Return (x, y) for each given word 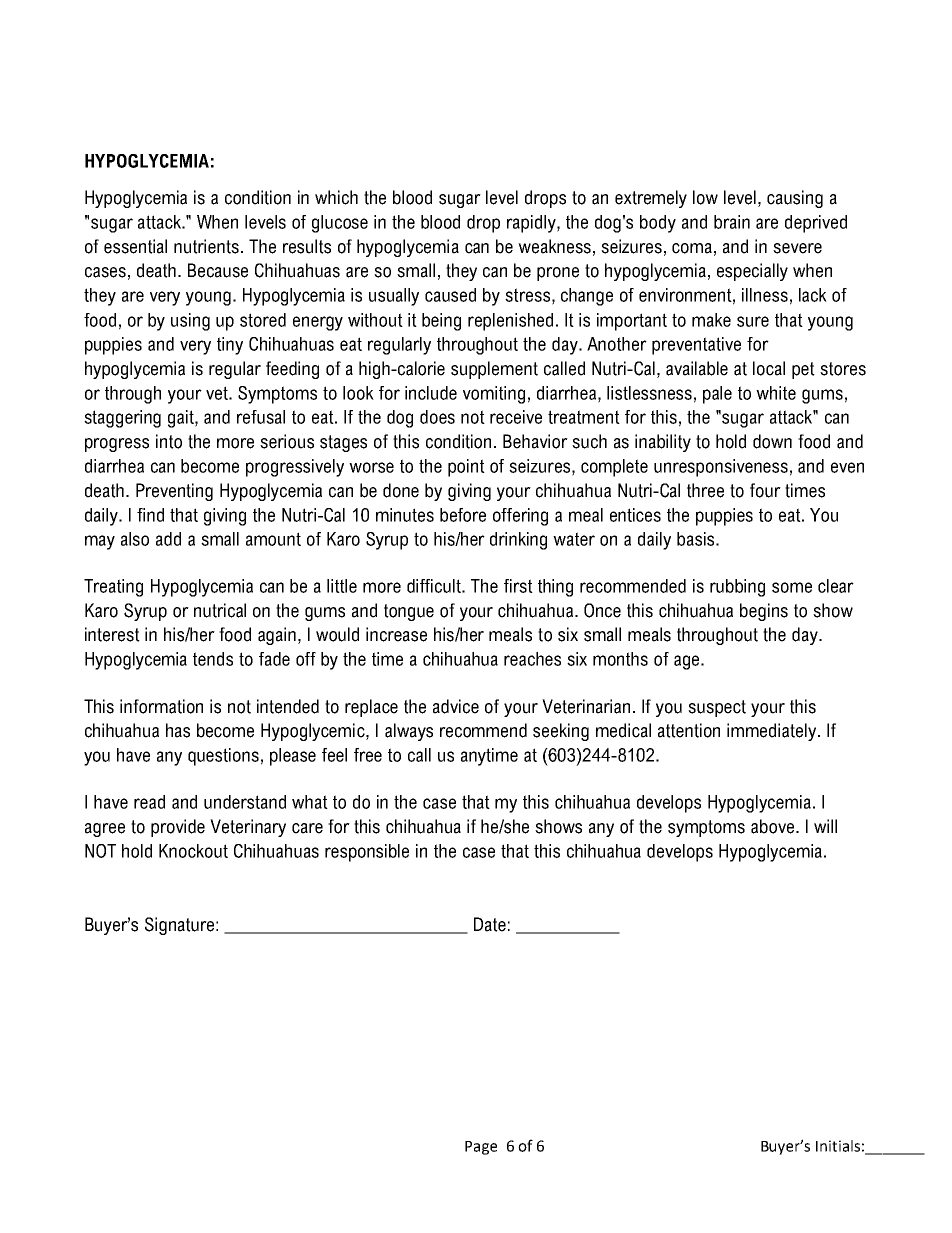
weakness (554, 246)
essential (135, 246)
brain (732, 222)
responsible (367, 853)
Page (481, 1148)
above (774, 826)
